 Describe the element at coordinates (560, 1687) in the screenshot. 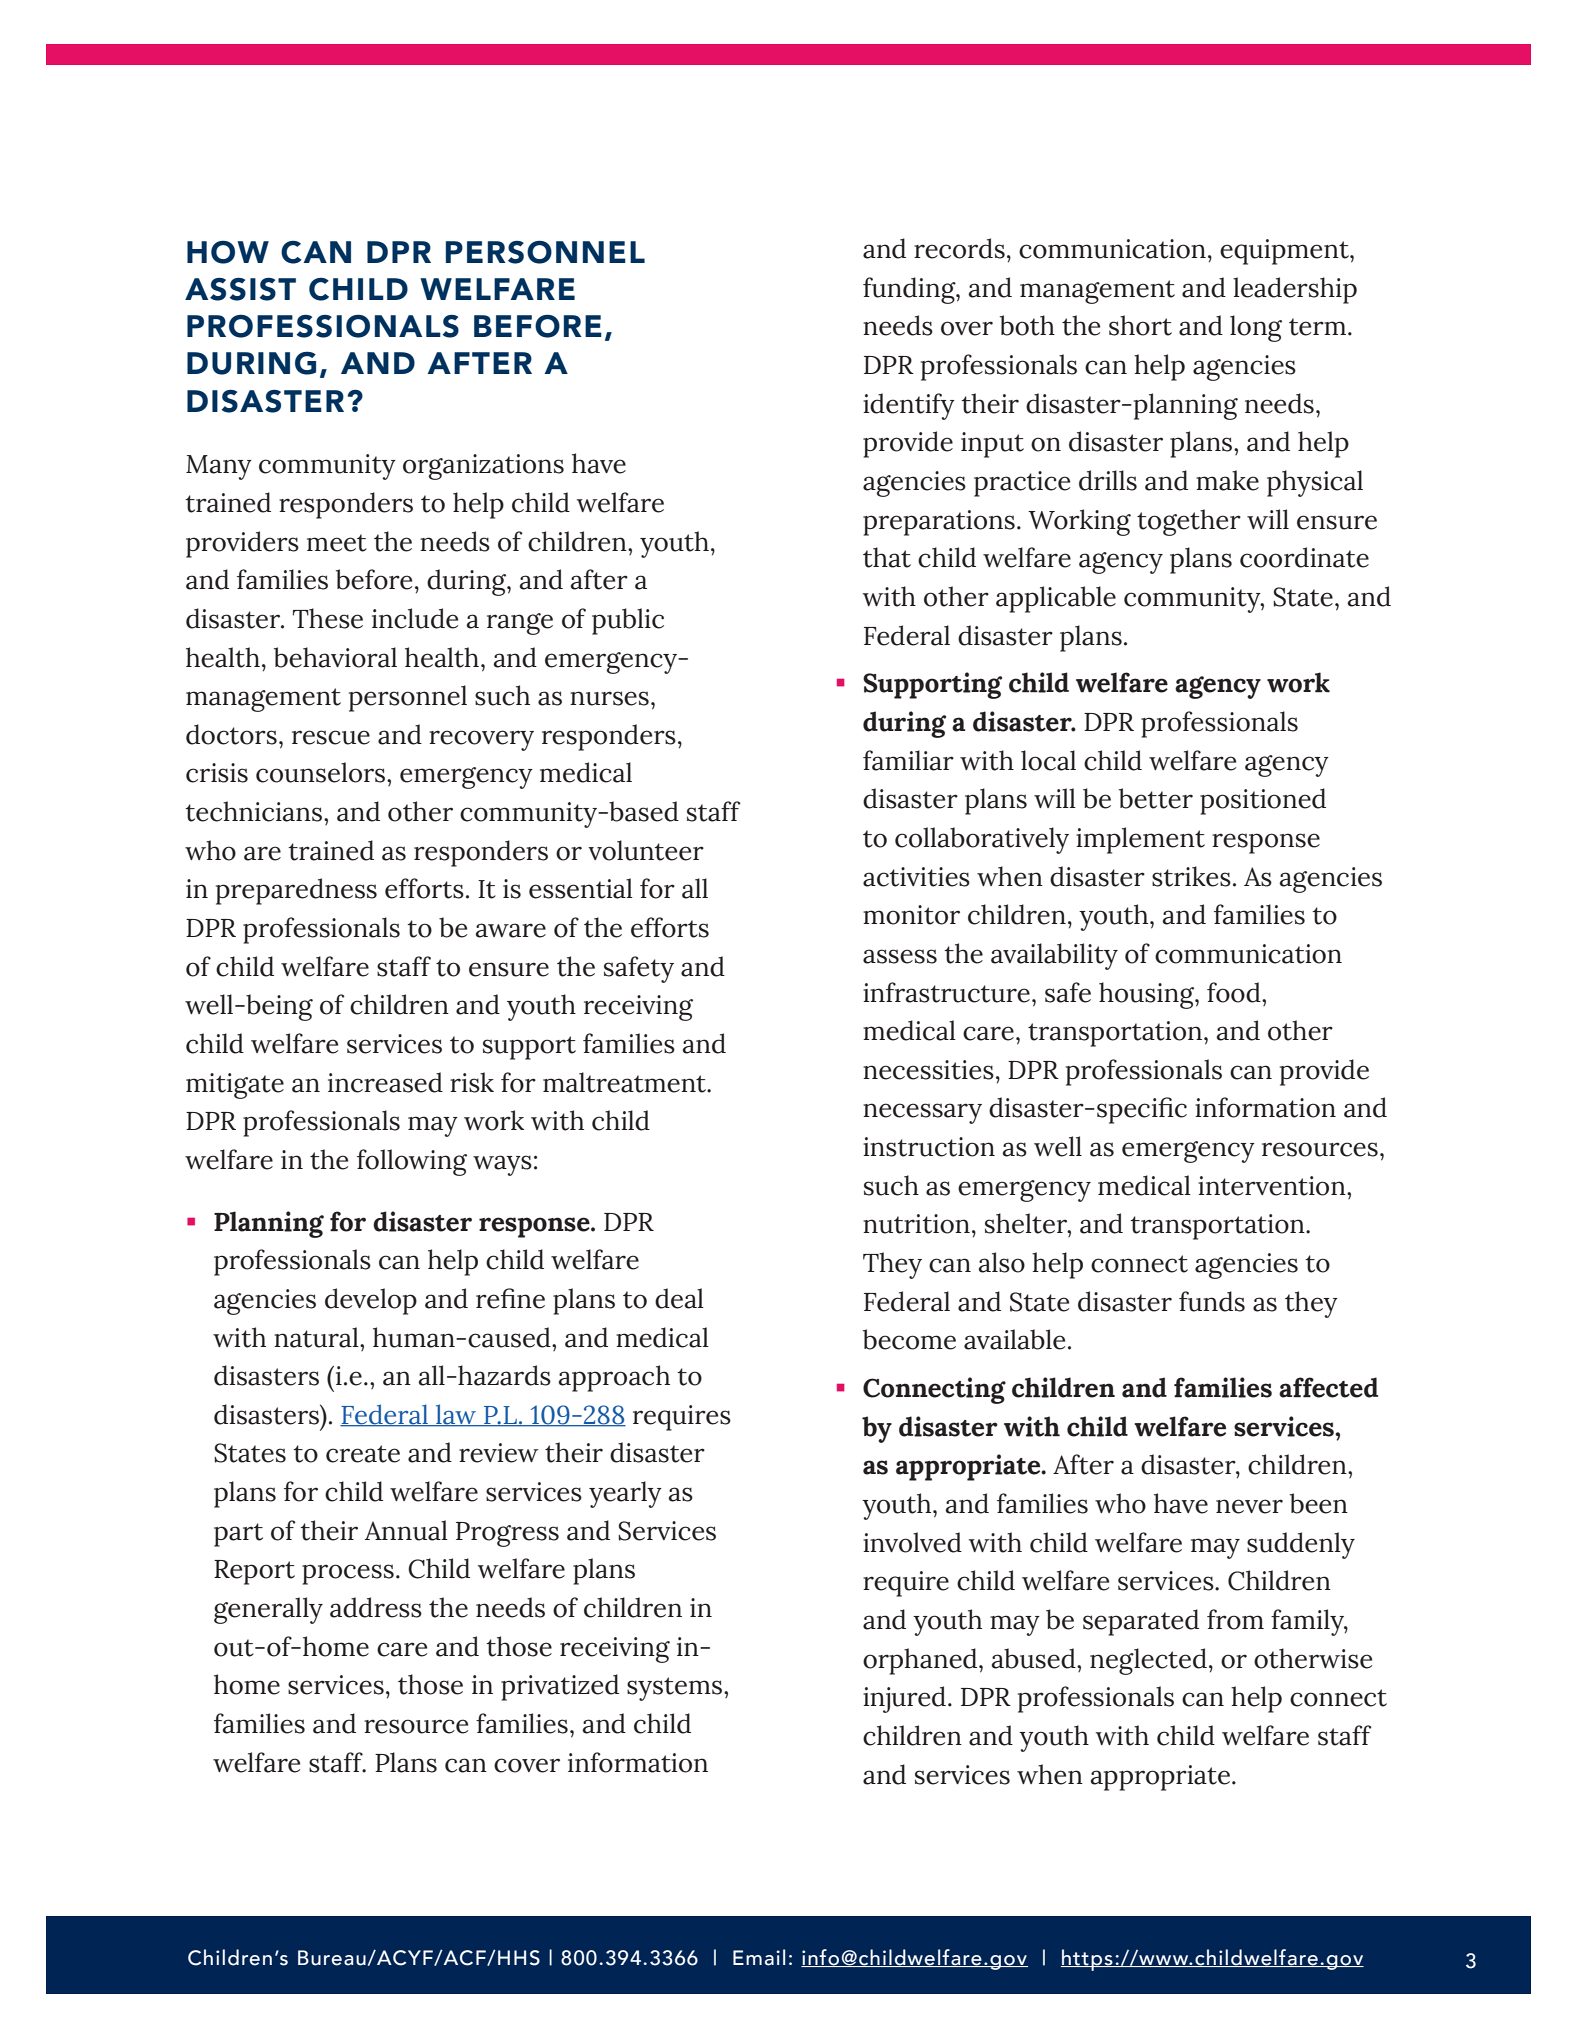

I see `privatized` at that location.
